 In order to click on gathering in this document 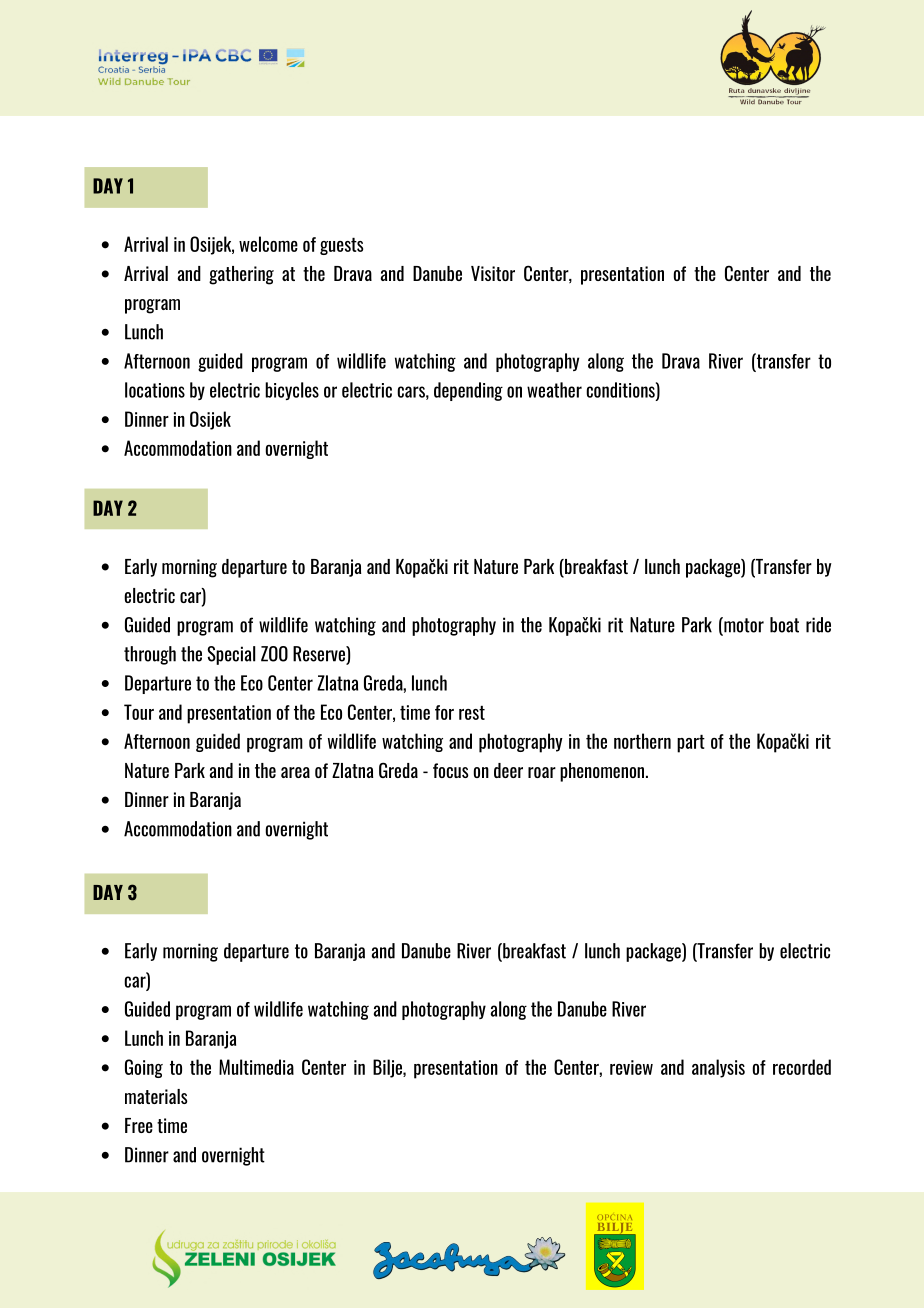, I will do `click(241, 275)`.
